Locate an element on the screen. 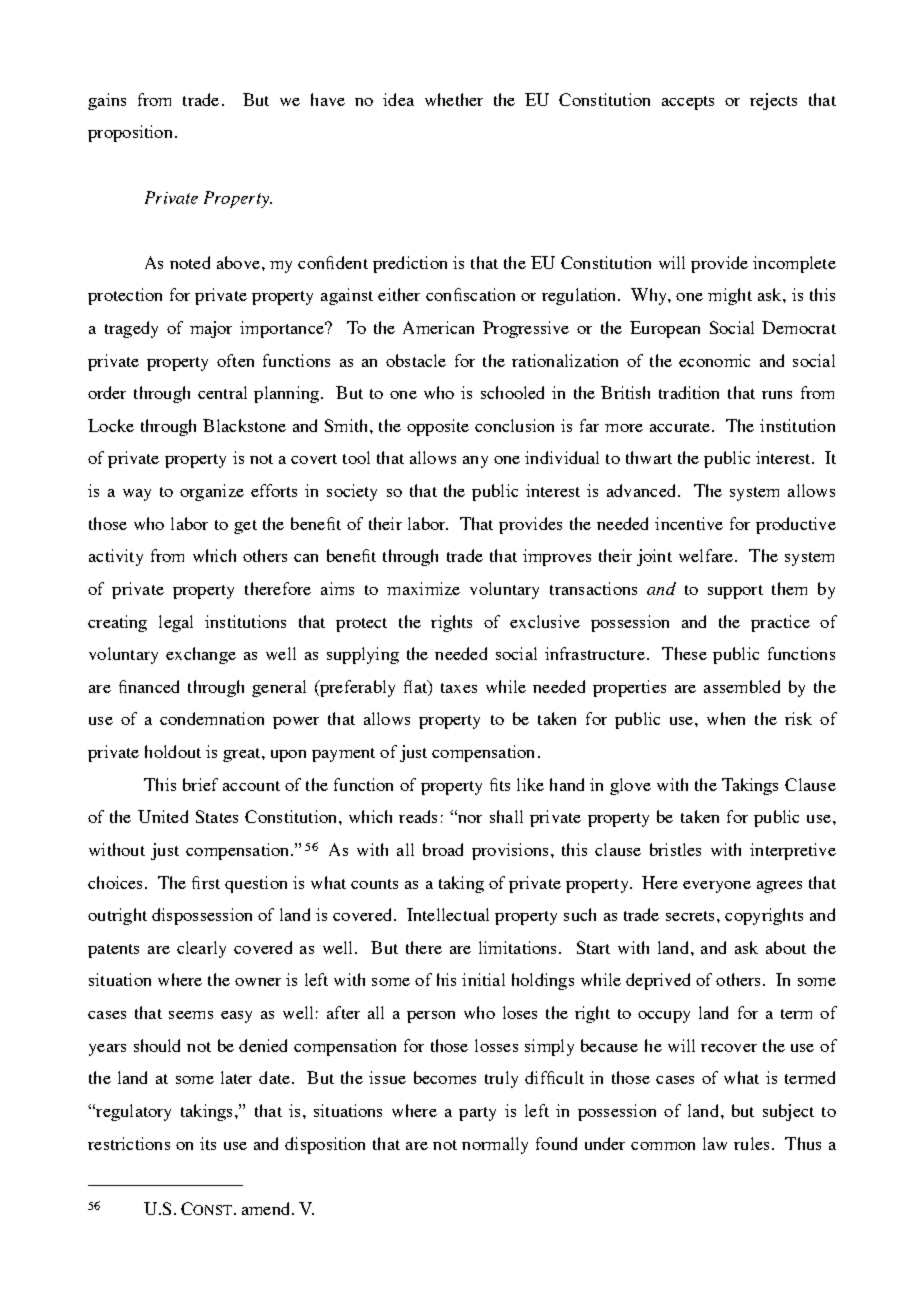 This screenshot has height=1308, width=924. opposite is located at coordinates (438, 427).
